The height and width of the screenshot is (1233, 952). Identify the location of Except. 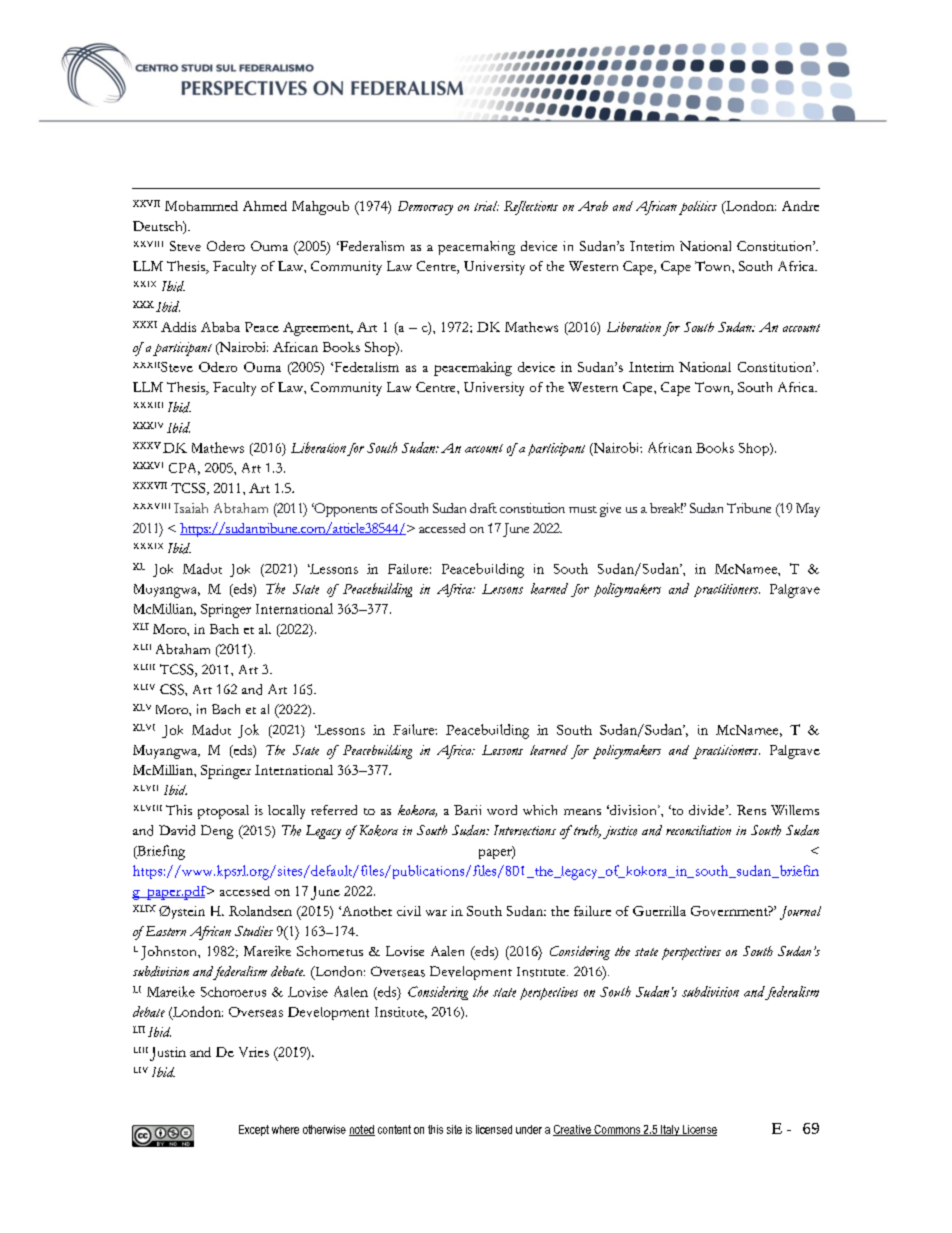
(254, 1130).
